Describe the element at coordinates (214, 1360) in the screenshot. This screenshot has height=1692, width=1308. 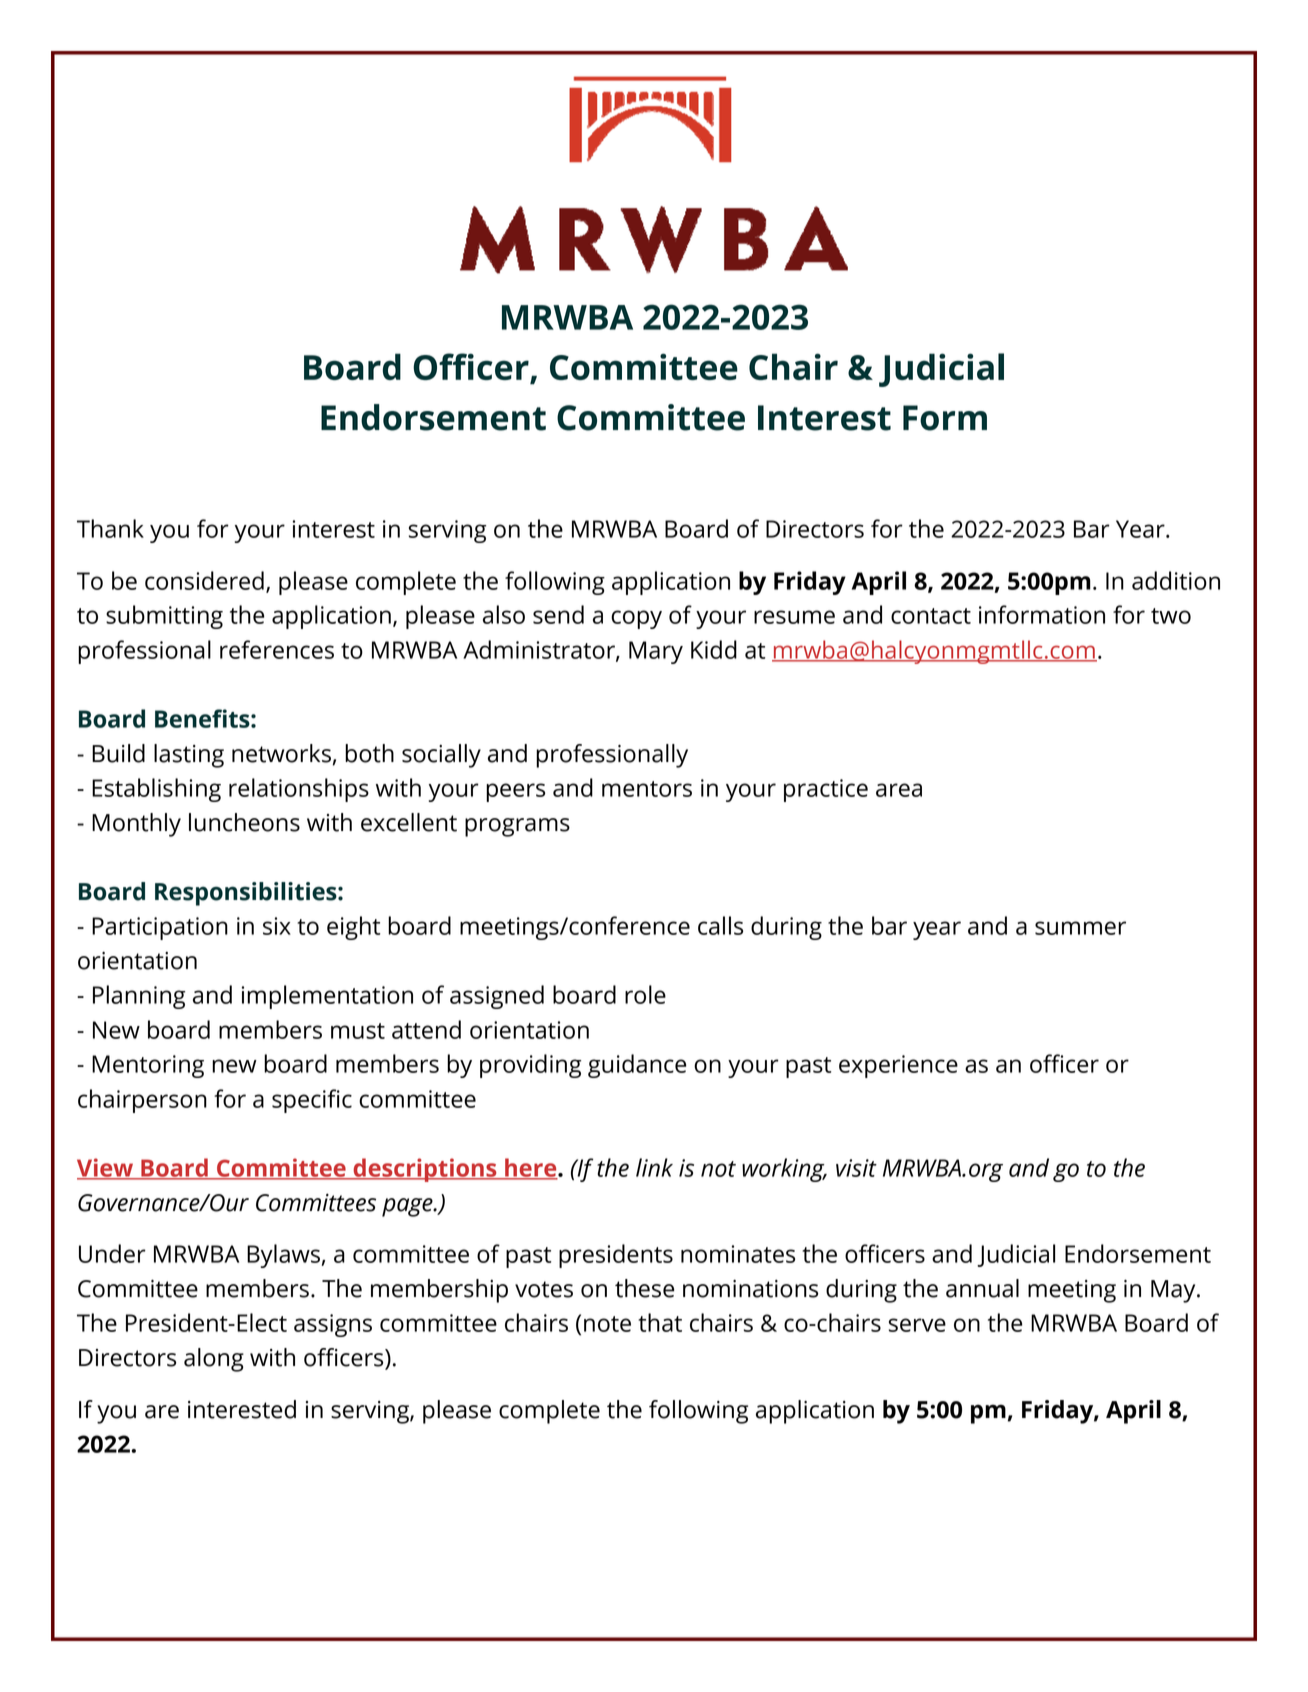
I see `along` at that location.
